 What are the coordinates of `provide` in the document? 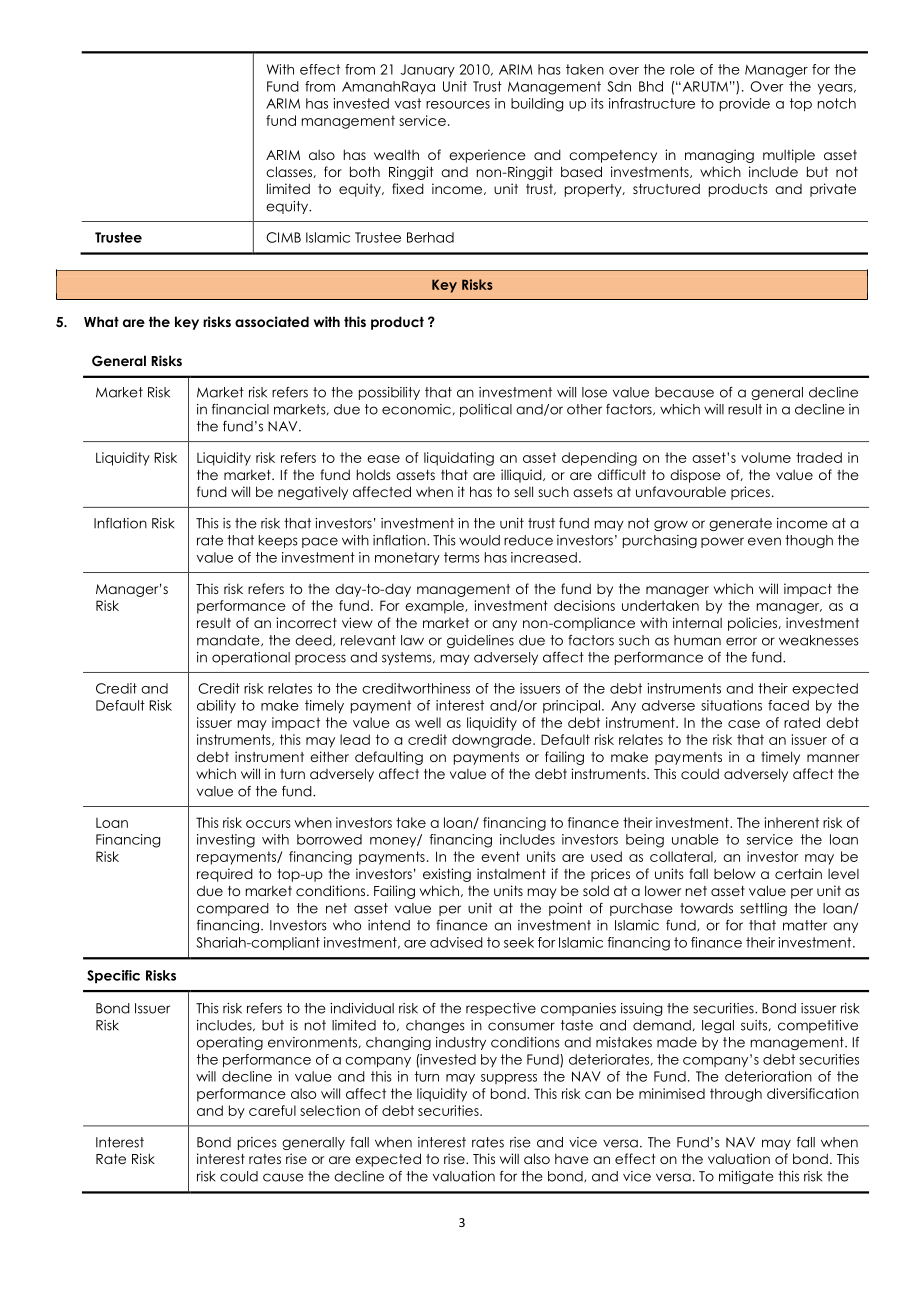 It's located at (745, 104).
